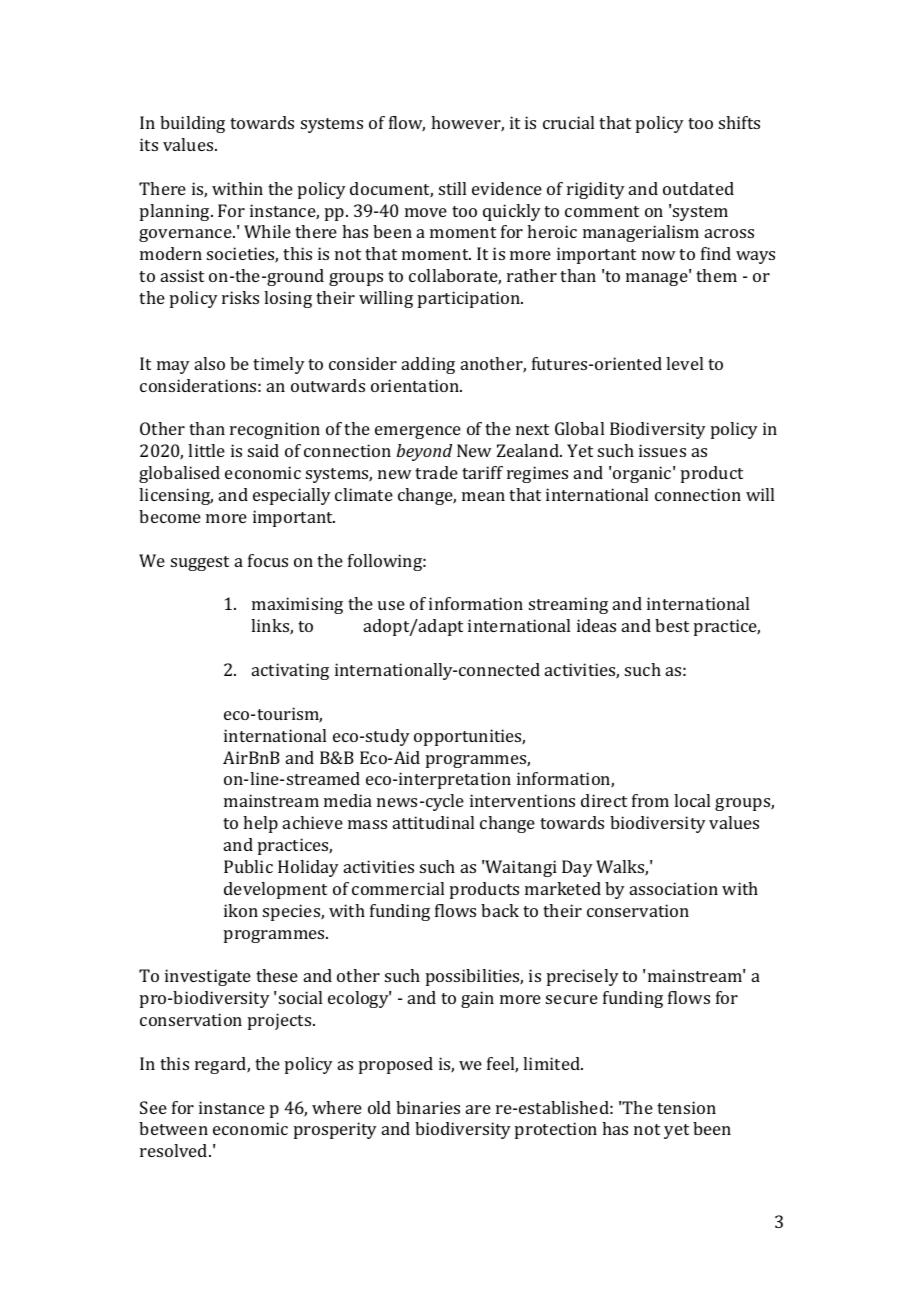 The image size is (924, 1309). Describe the element at coordinates (173, 1128) in the screenshot. I see `between` at that location.
